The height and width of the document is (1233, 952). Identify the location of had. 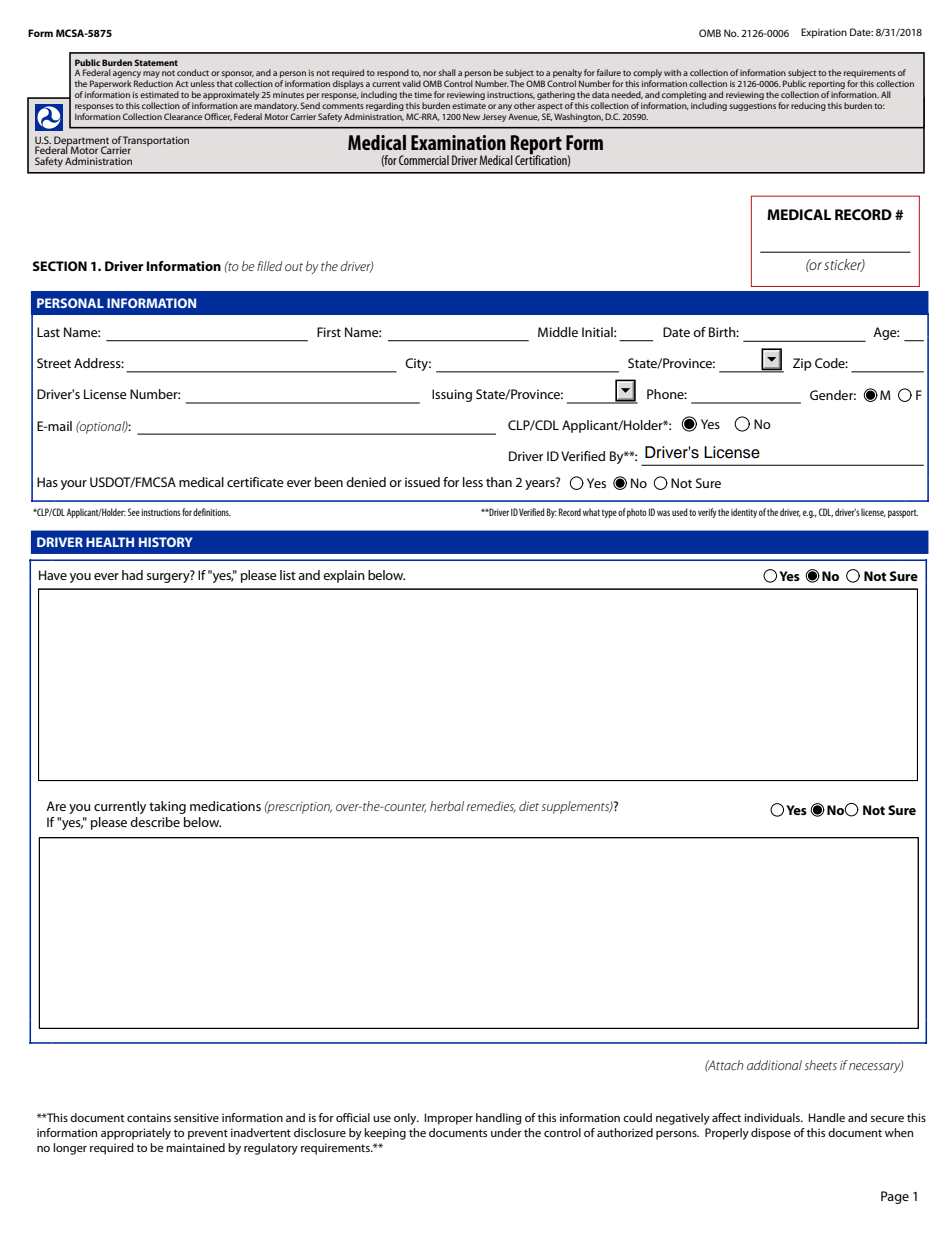
(132, 575).
